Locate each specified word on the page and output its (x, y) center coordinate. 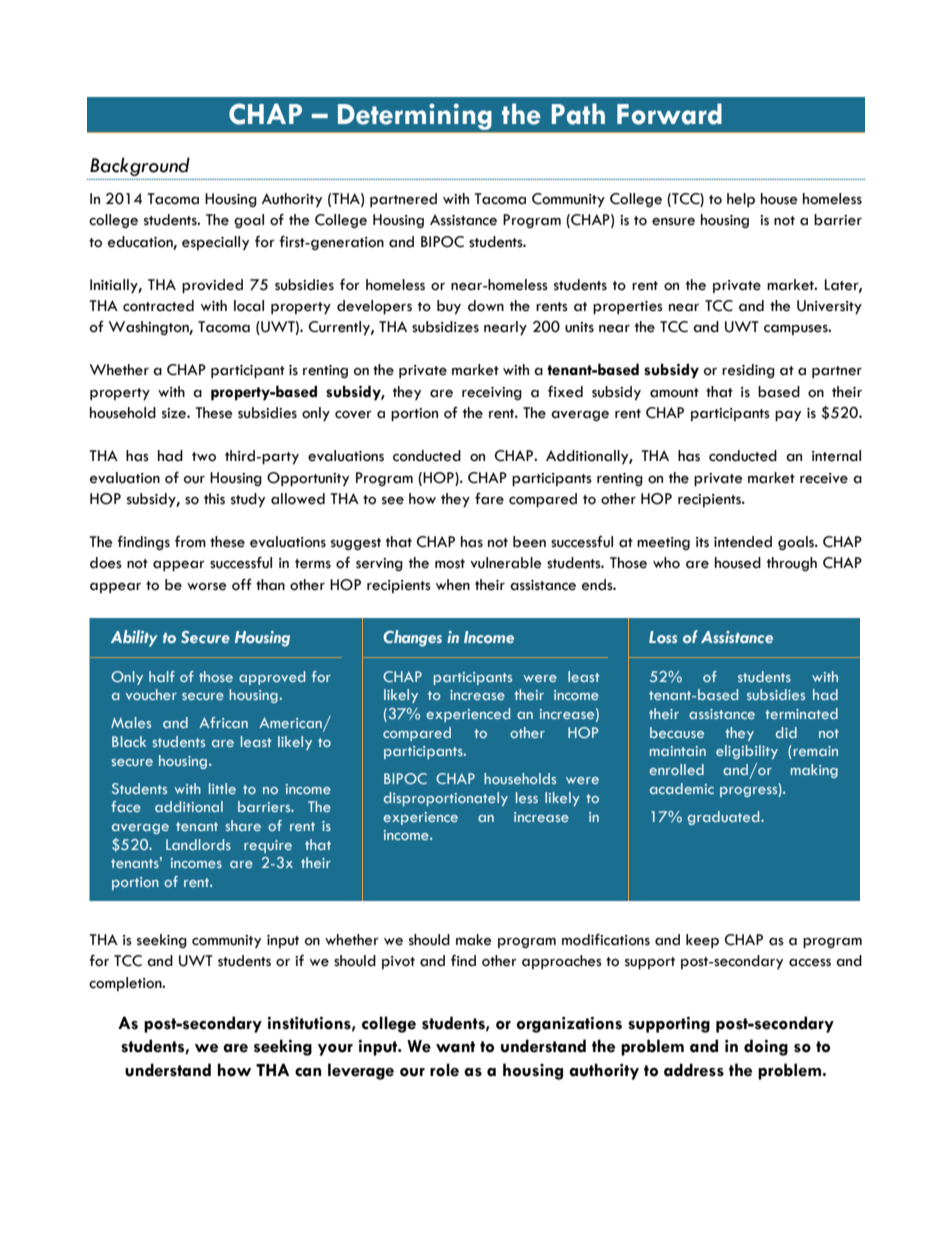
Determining (414, 117)
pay (788, 416)
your (335, 1050)
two (204, 457)
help (741, 200)
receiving (492, 393)
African (223, 722)
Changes (412, 638)
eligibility (747, 752)
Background (140, 166)
